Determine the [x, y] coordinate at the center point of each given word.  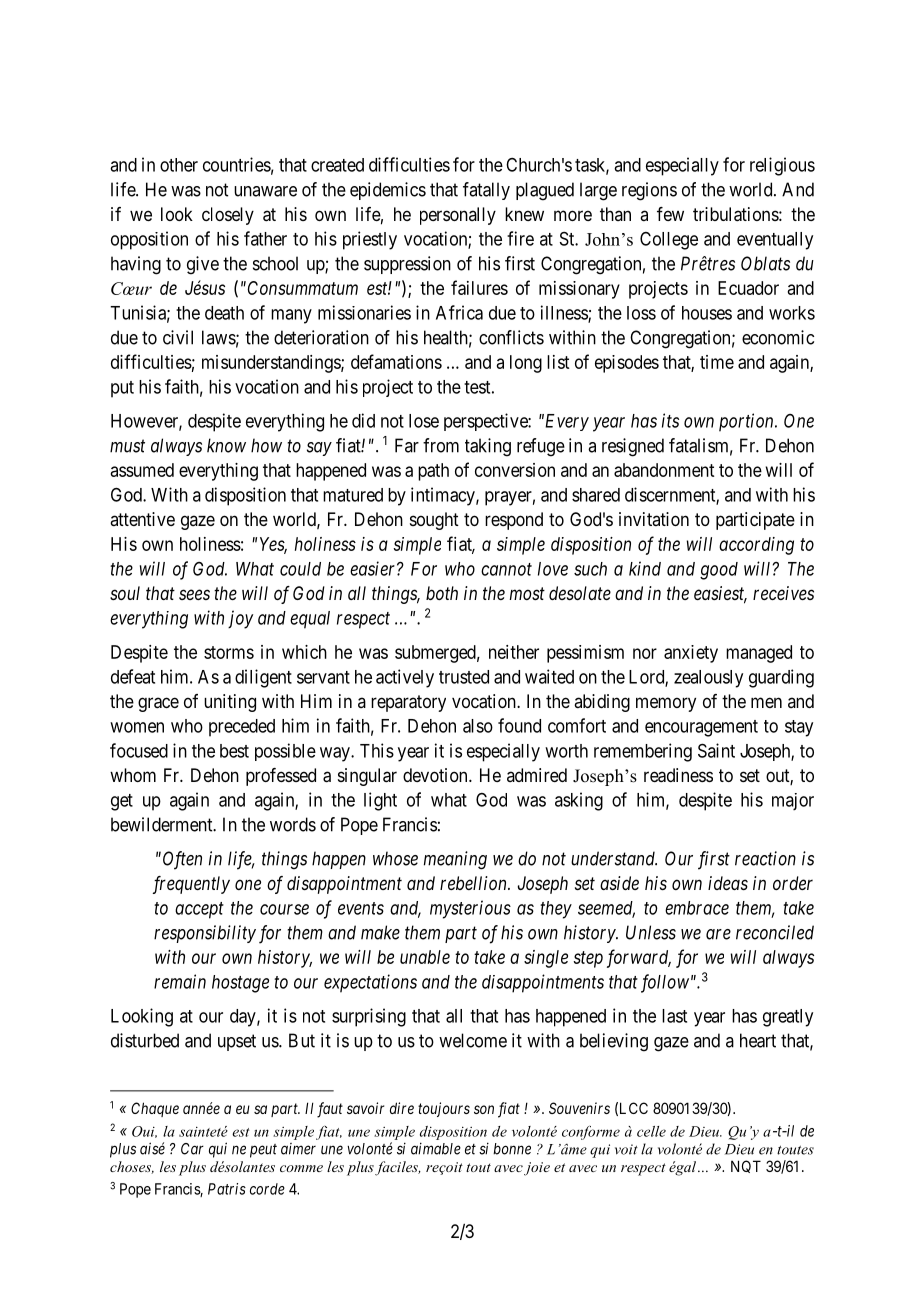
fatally [486, 191]
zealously [708, 679]
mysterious [470, 909]
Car [192, 1149]
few [670, 214]
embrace [697, 908]
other [179, 165]
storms [229, 652]
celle [651, 1131]
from [441, 445]
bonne [512, 1149]
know [226, 445]
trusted [464, 677]
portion [747, 422]
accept [199, 910]
